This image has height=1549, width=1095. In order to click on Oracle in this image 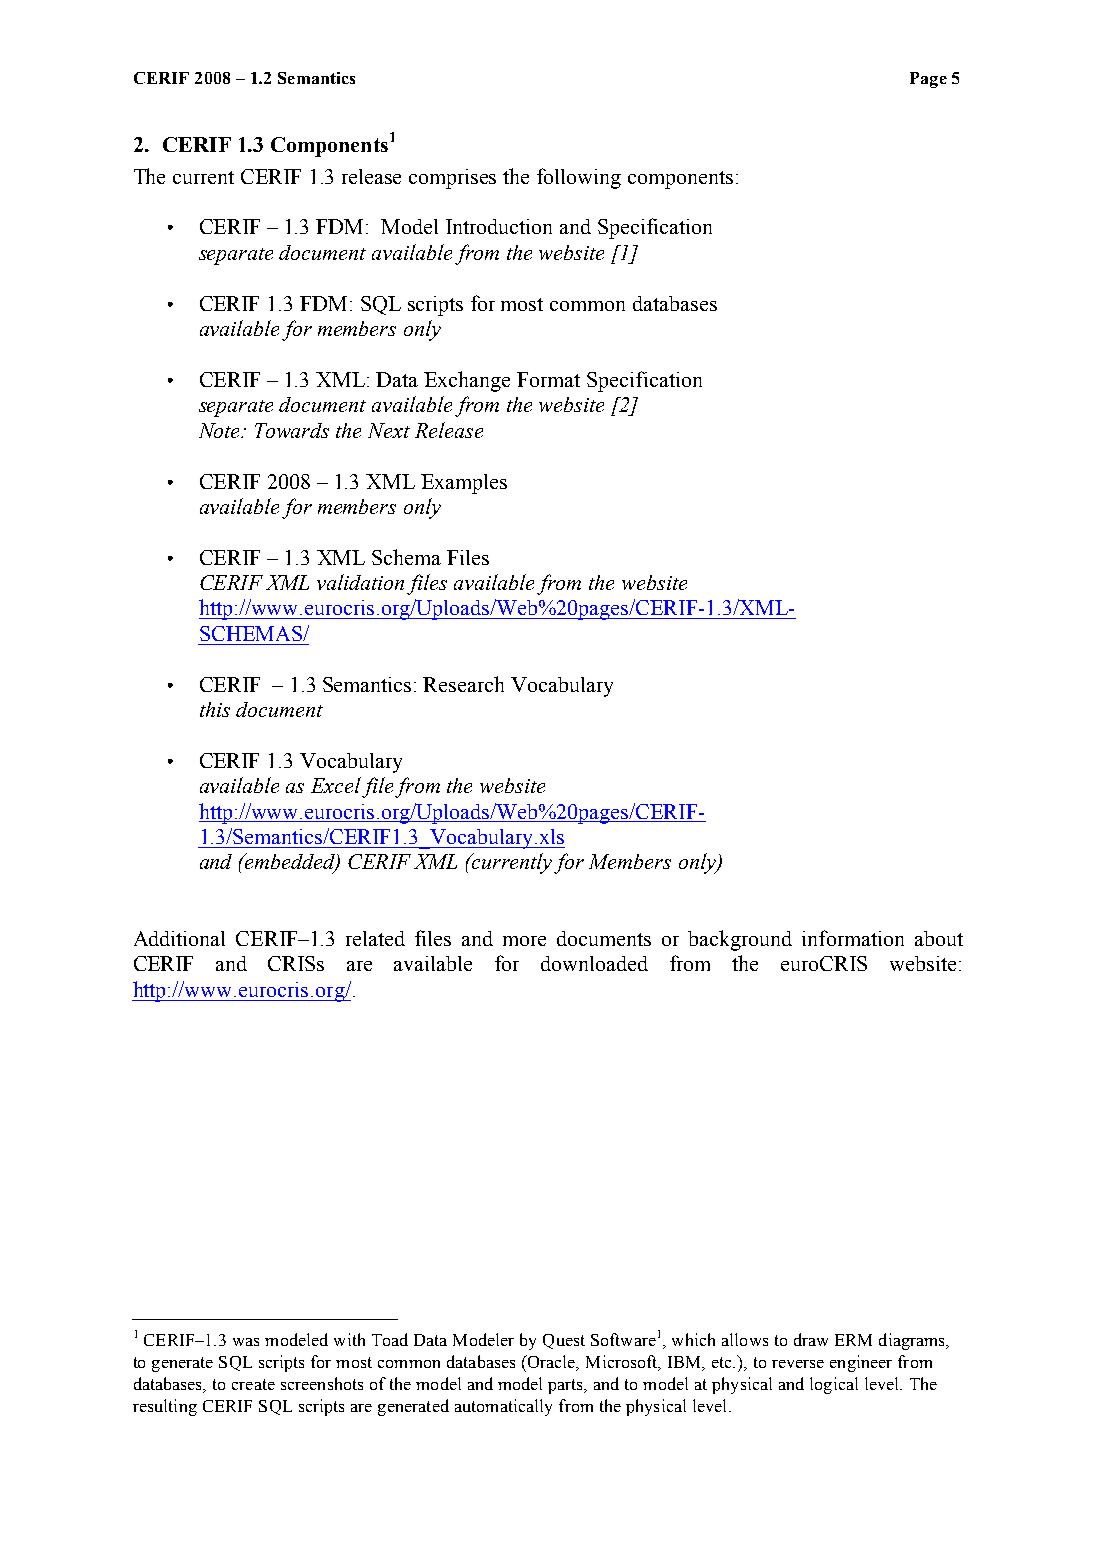, I will do `click(551, 1363)`.
